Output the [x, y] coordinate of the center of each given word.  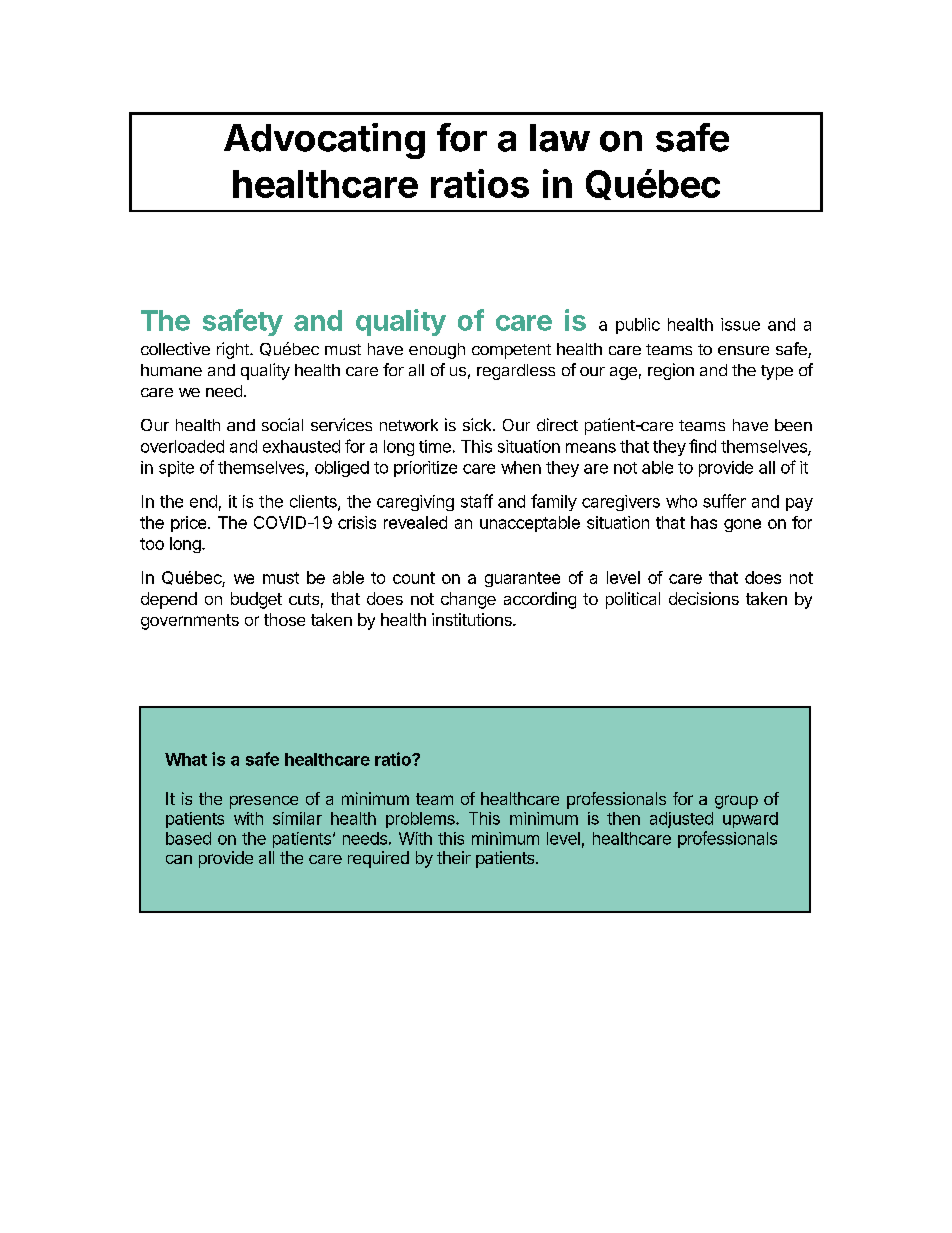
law [560, 138]
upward [750, 820]
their [454, 857]
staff [477, 501]
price [190, 524]
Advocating [324, 141]
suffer [724, 501]
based [188, 838]
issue [740, 324]
